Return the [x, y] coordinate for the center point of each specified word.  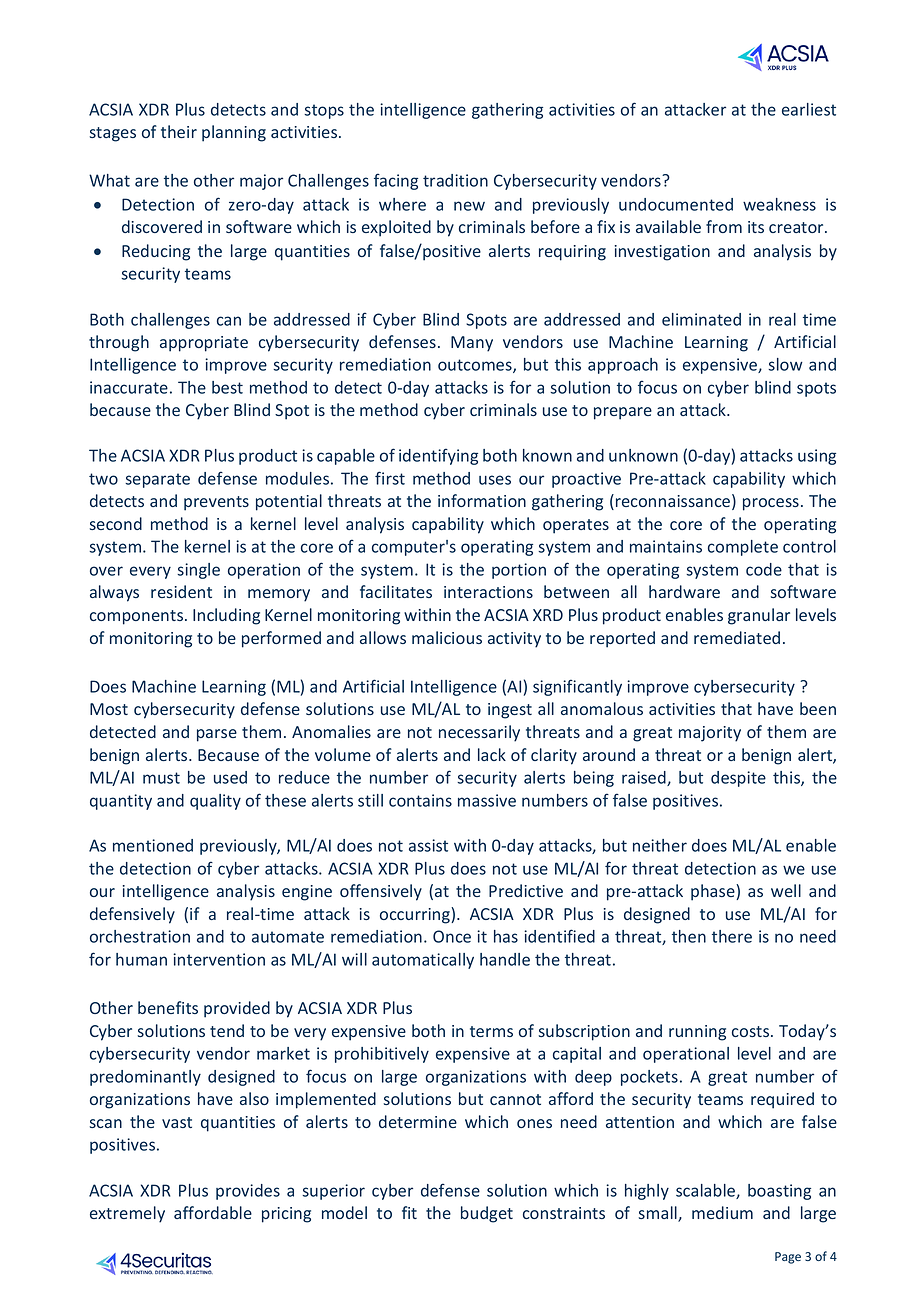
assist [428, 845]
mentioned [153, 845]
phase [714, 892]
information [482, 500]
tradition [455, 180]
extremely [127, 1214]
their [179, 131]
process [771, 504]
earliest [809, 109]
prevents [216, 503]
